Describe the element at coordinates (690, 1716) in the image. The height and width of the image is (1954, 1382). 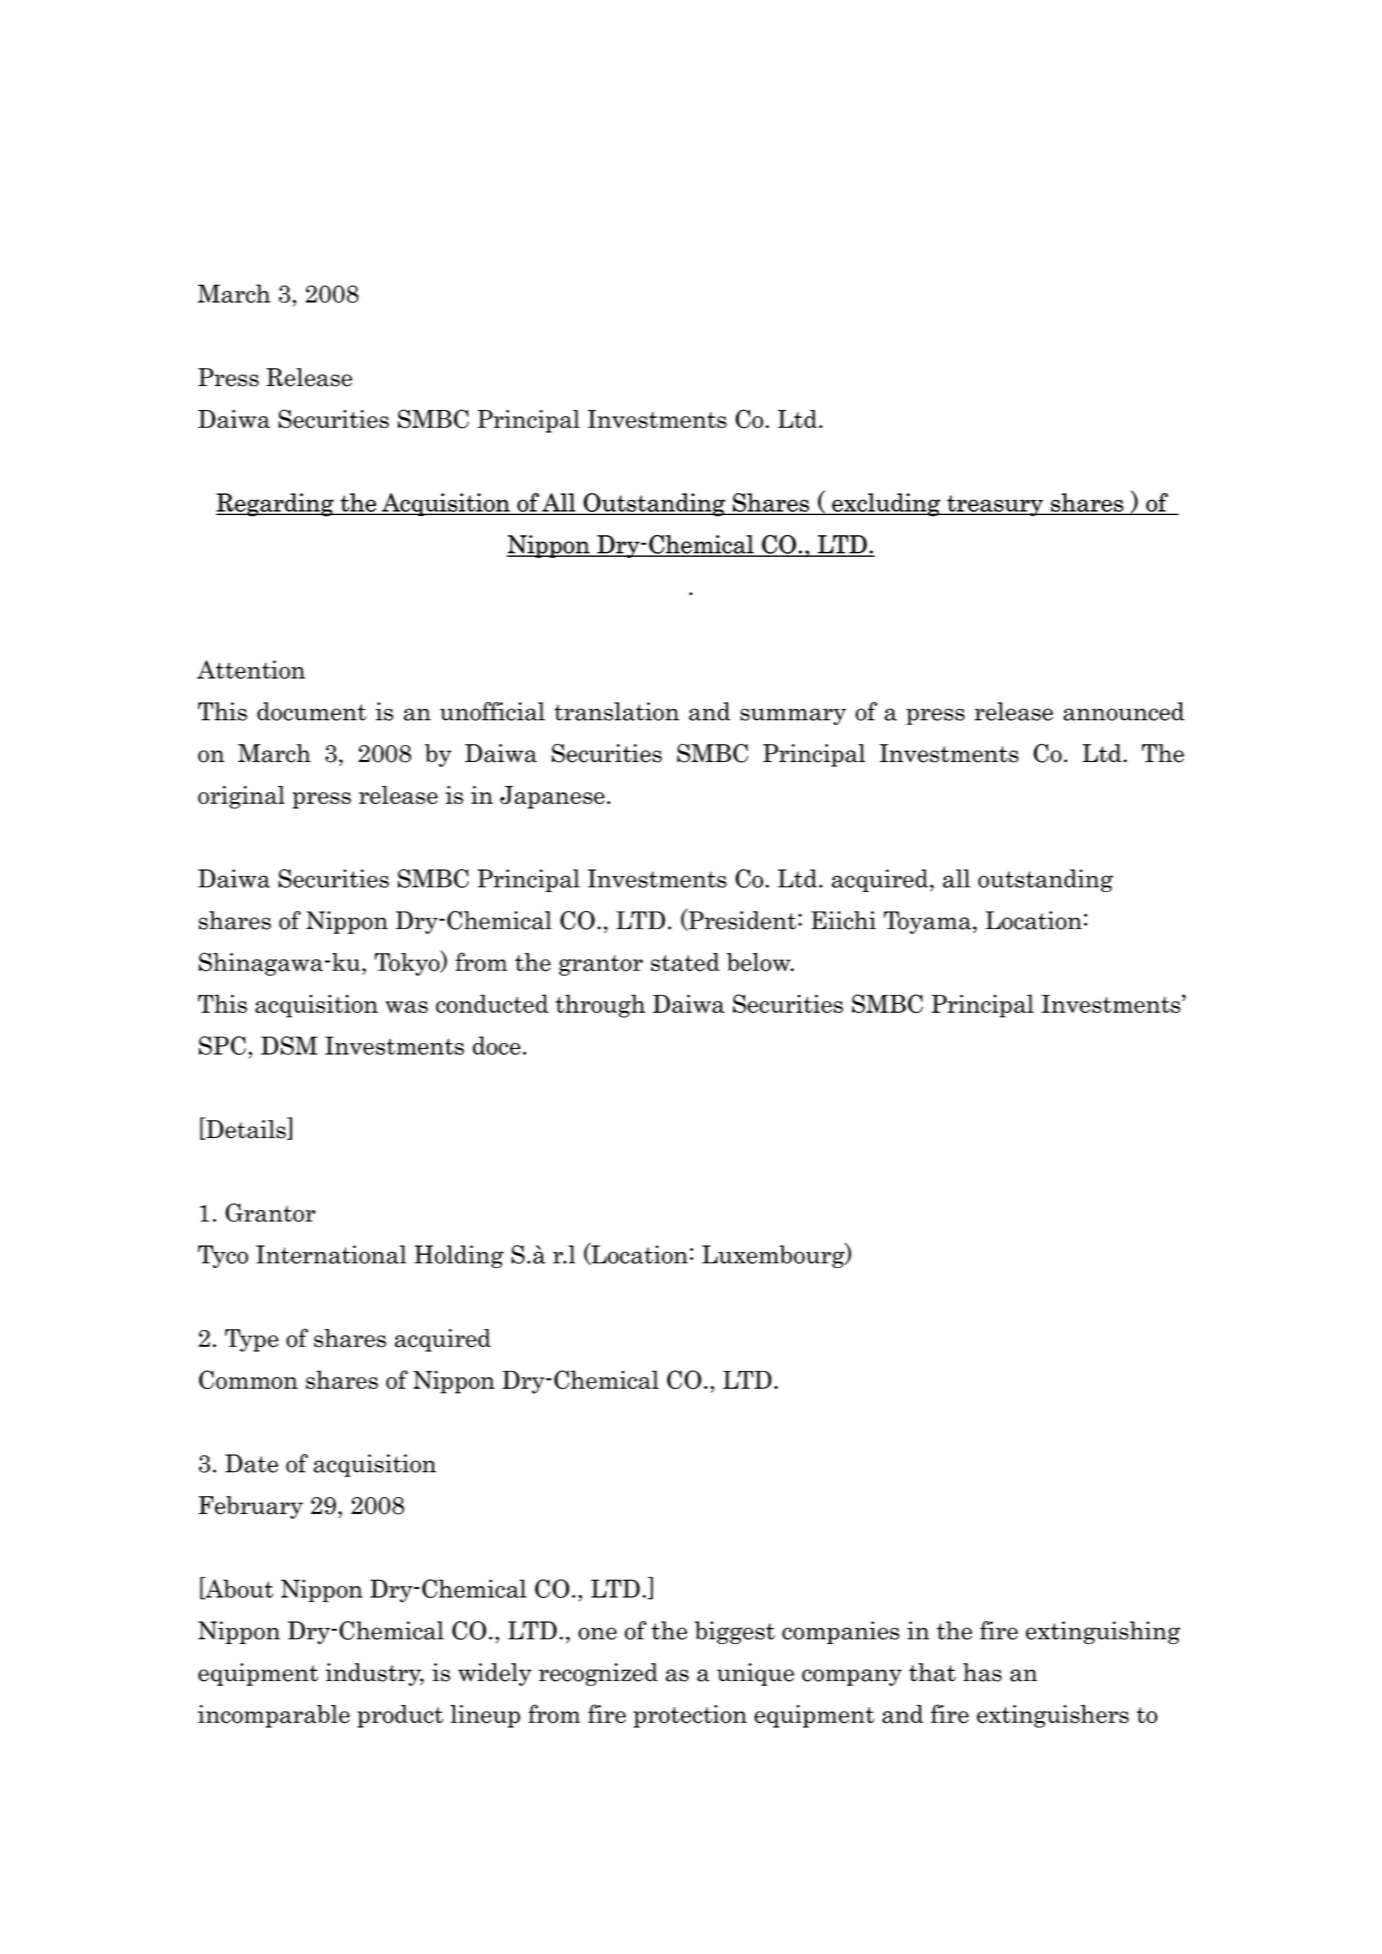
I see `protection` at that location.
